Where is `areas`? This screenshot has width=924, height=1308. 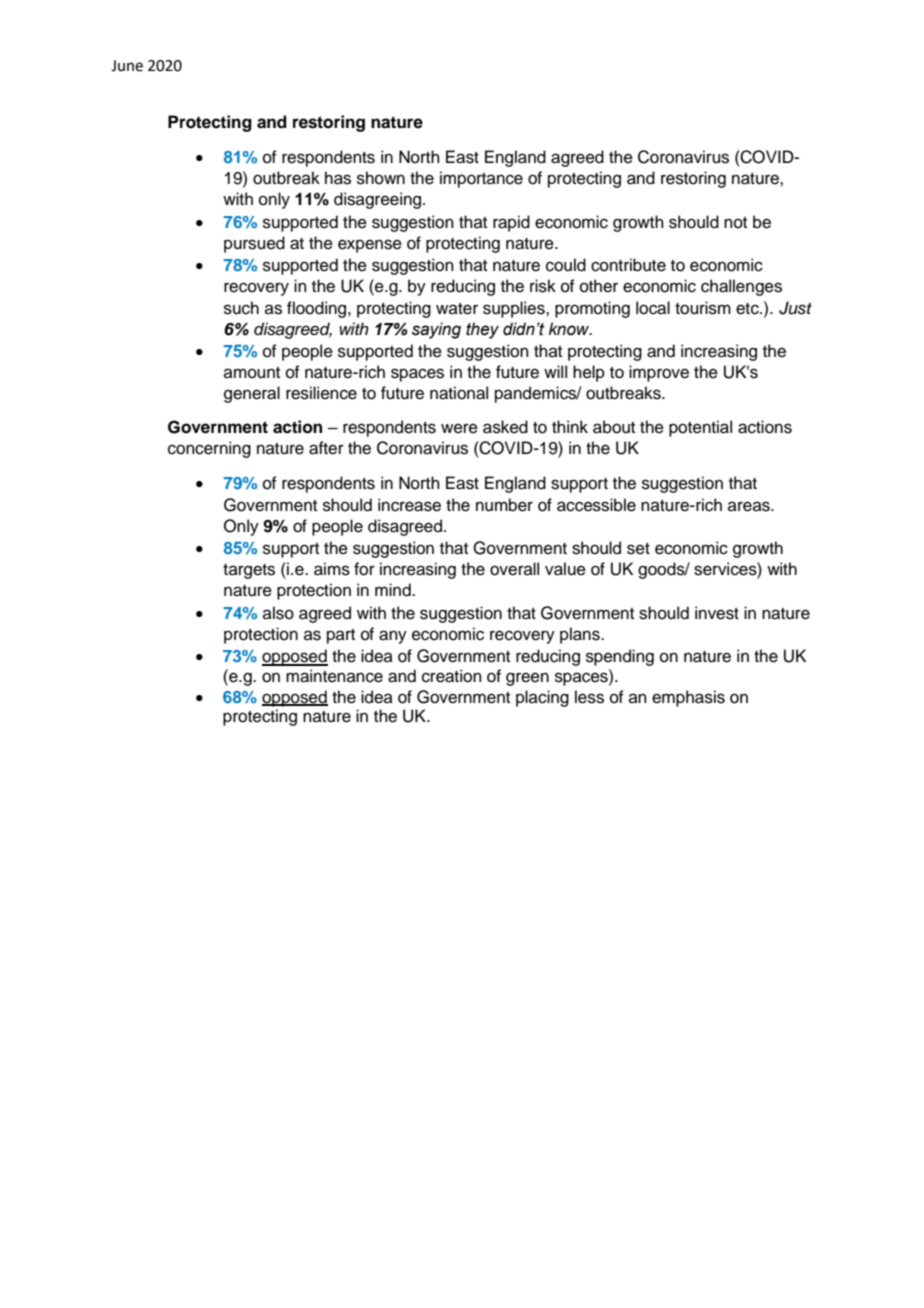 areas is located at coordinates (750, 506).
